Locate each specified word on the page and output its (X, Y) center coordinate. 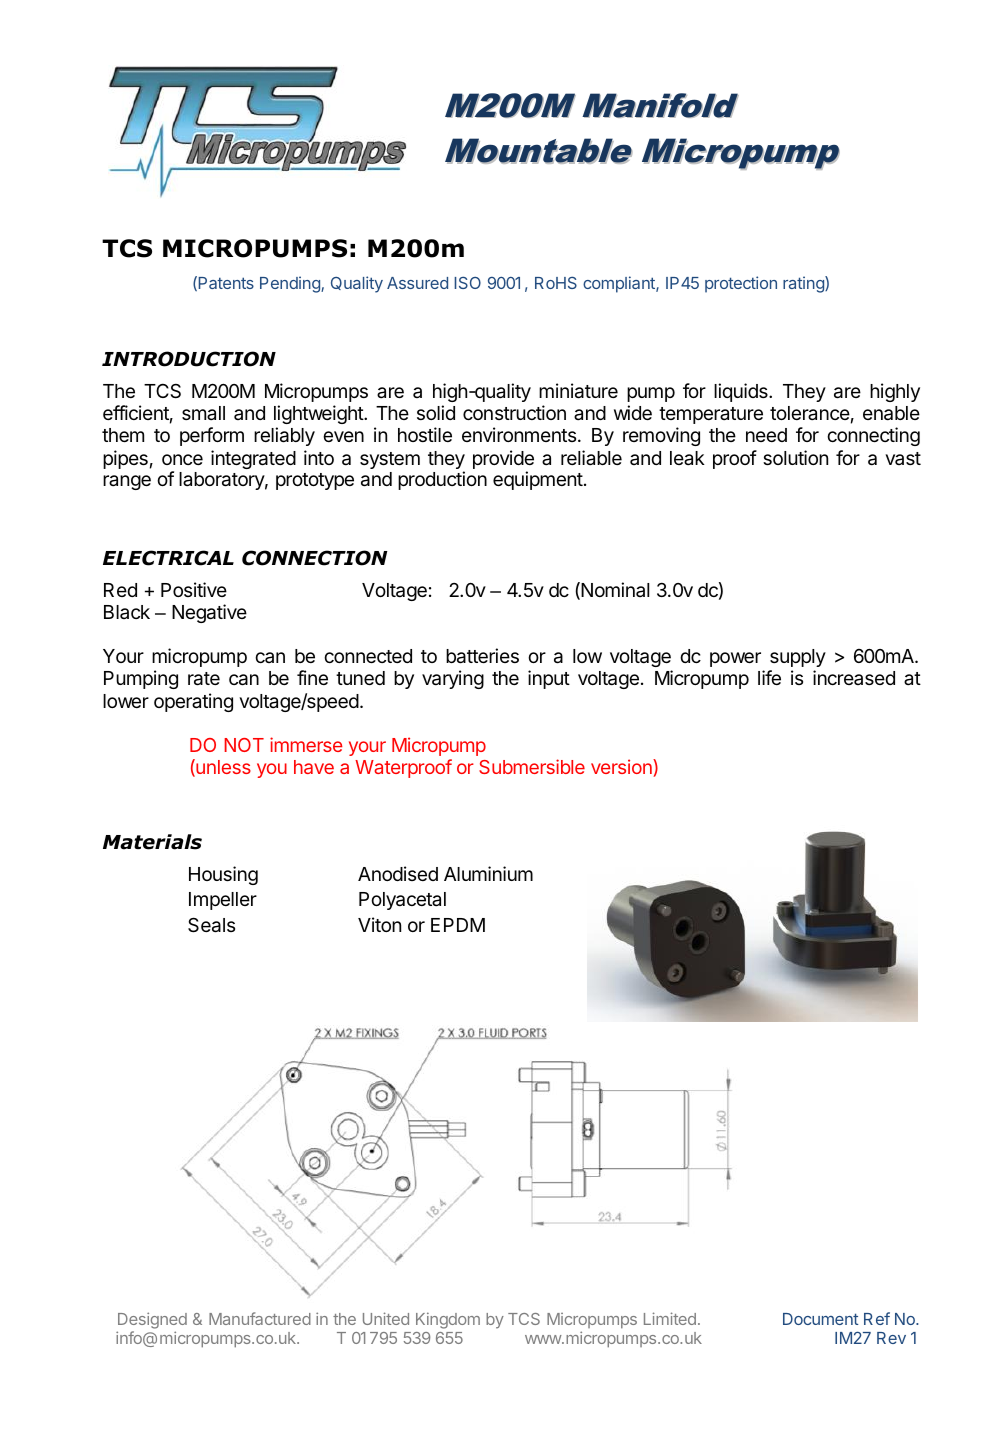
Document (821, 1319)
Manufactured (260, 1318)
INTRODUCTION (189, 359)
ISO (467, 282)
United (386, 1318)
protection (741, 284)
